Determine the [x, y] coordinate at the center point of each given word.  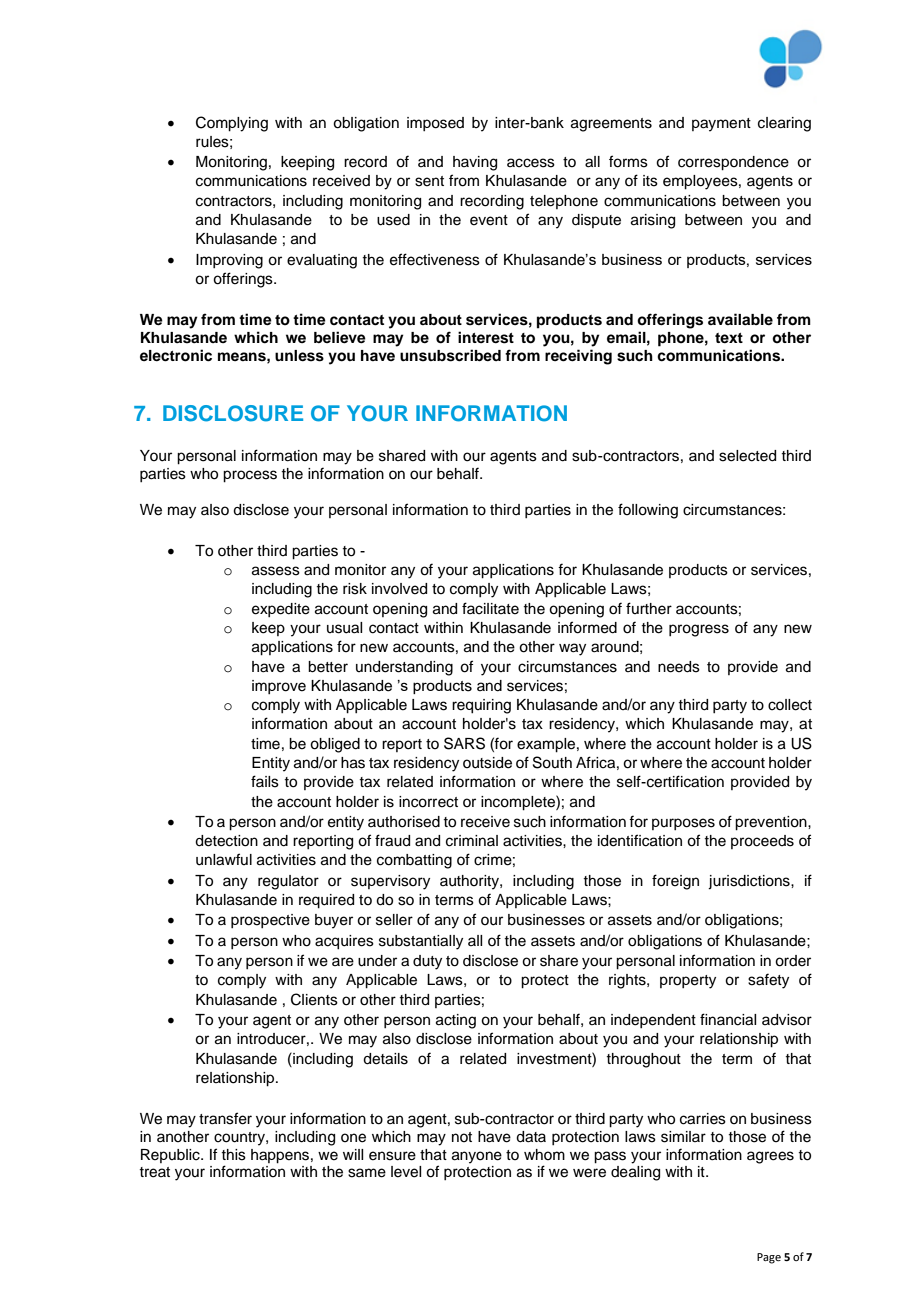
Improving [229, 261]
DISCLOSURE [233, 413]
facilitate [490, 608]
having [475, 163]
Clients [314, 999]
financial [728, 1019]
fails [265, 781]
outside [487, 763]
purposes [683, 824]
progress [699, 630]
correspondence [733, 163]
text [729, 338]
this [233, 1155]
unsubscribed [450, 355]
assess [276, 571]
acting [456, 1021]
